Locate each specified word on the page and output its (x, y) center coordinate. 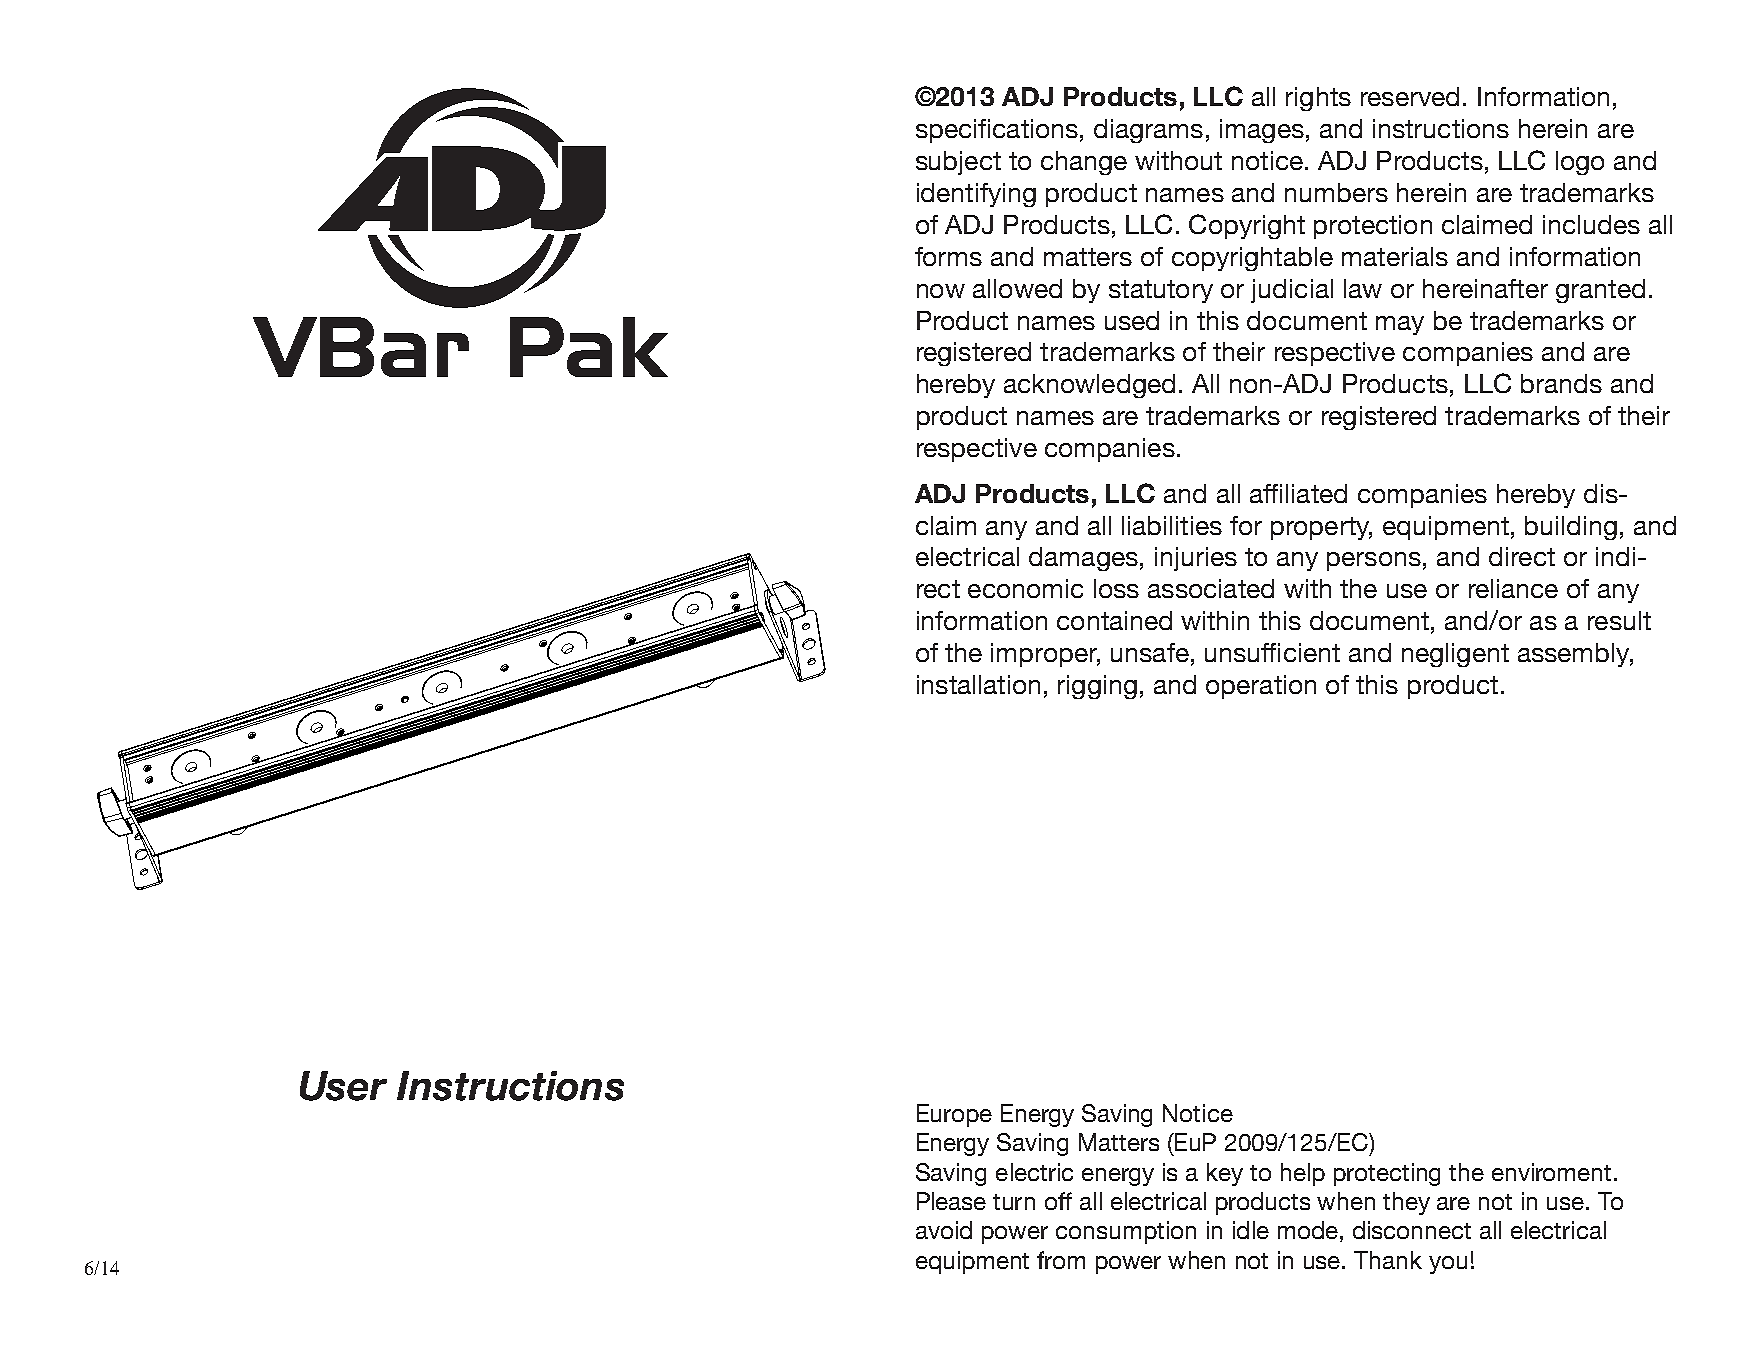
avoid (944, 1230)
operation (1261, 687)
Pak (589, 347)
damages (1083, 559)
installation (978, 684)
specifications (997, 131)
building (1571, 528)
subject (958, 163)
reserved (1410, 96)
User (343, 1086)
